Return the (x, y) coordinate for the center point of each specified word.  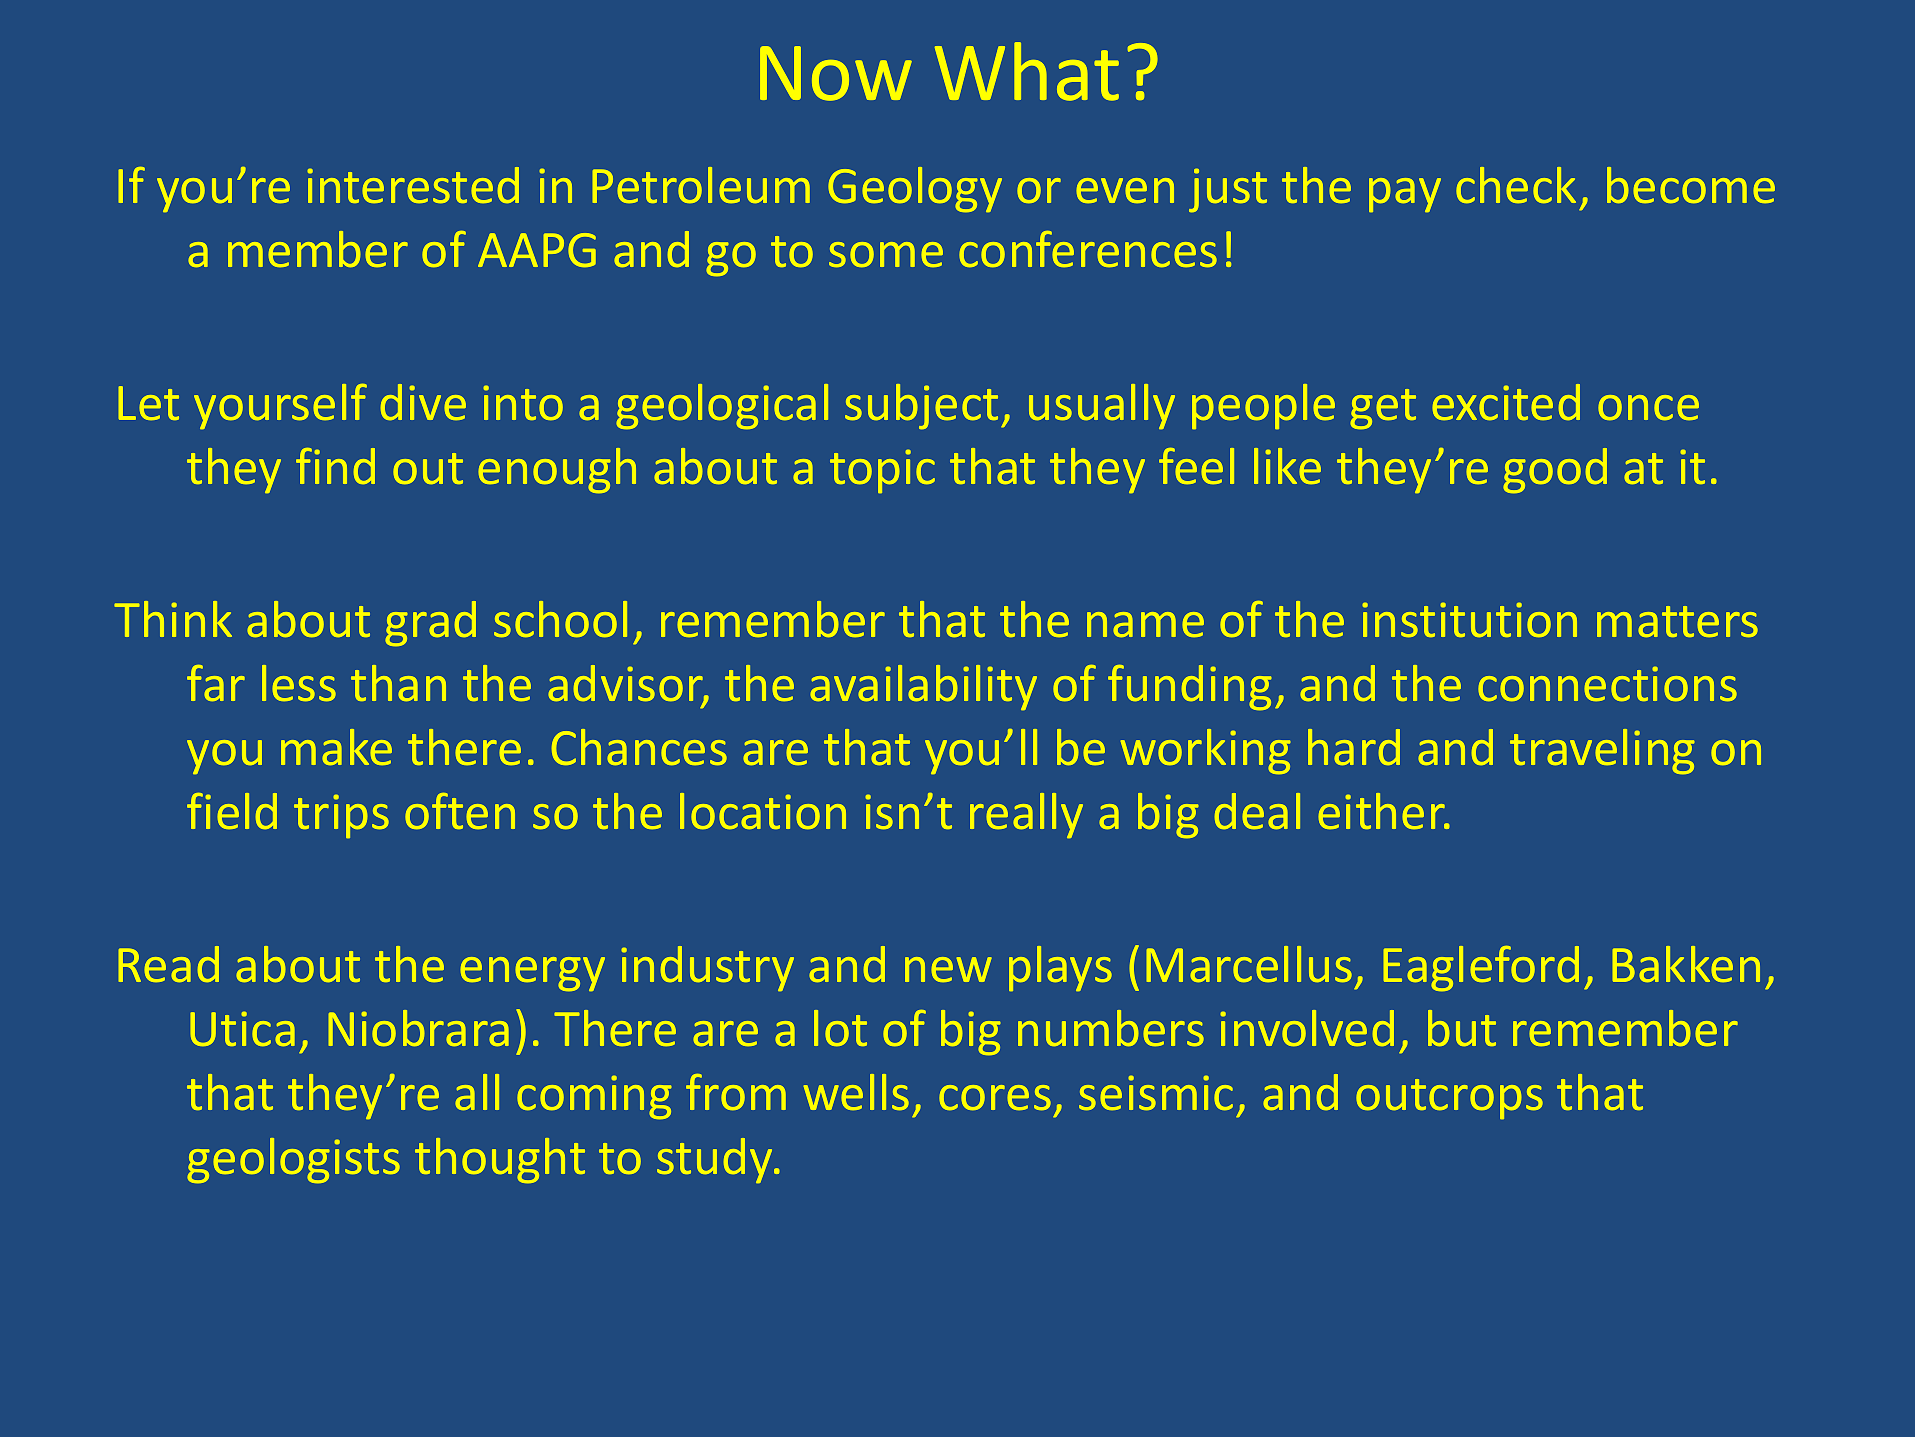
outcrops (1449, 1099)
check (1516, 185)
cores (995, 1097)
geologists (293, 1160)
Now (836, 73)
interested (413, 185)
